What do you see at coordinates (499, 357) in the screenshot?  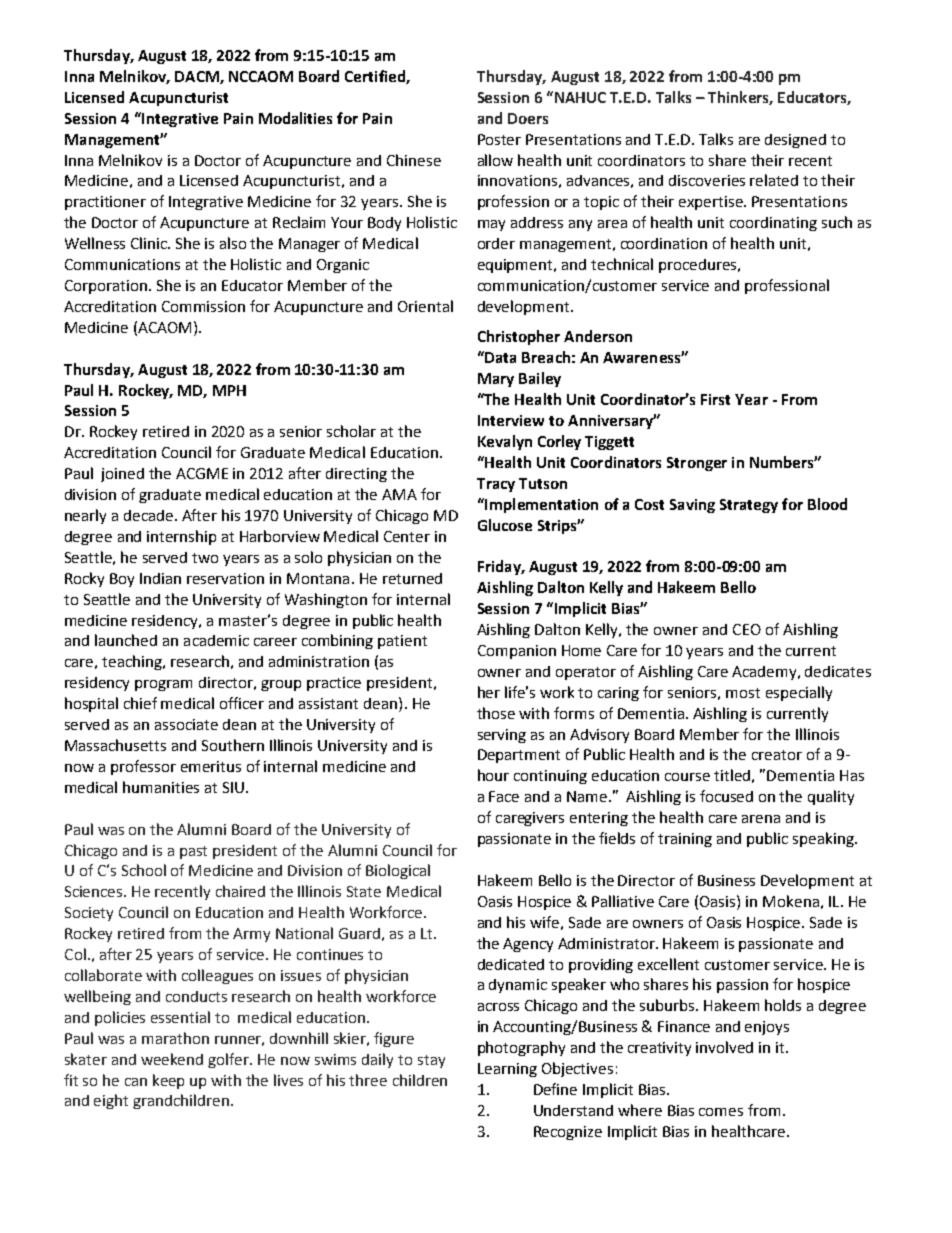 I see `Data` at bounding box center [499, 357].
